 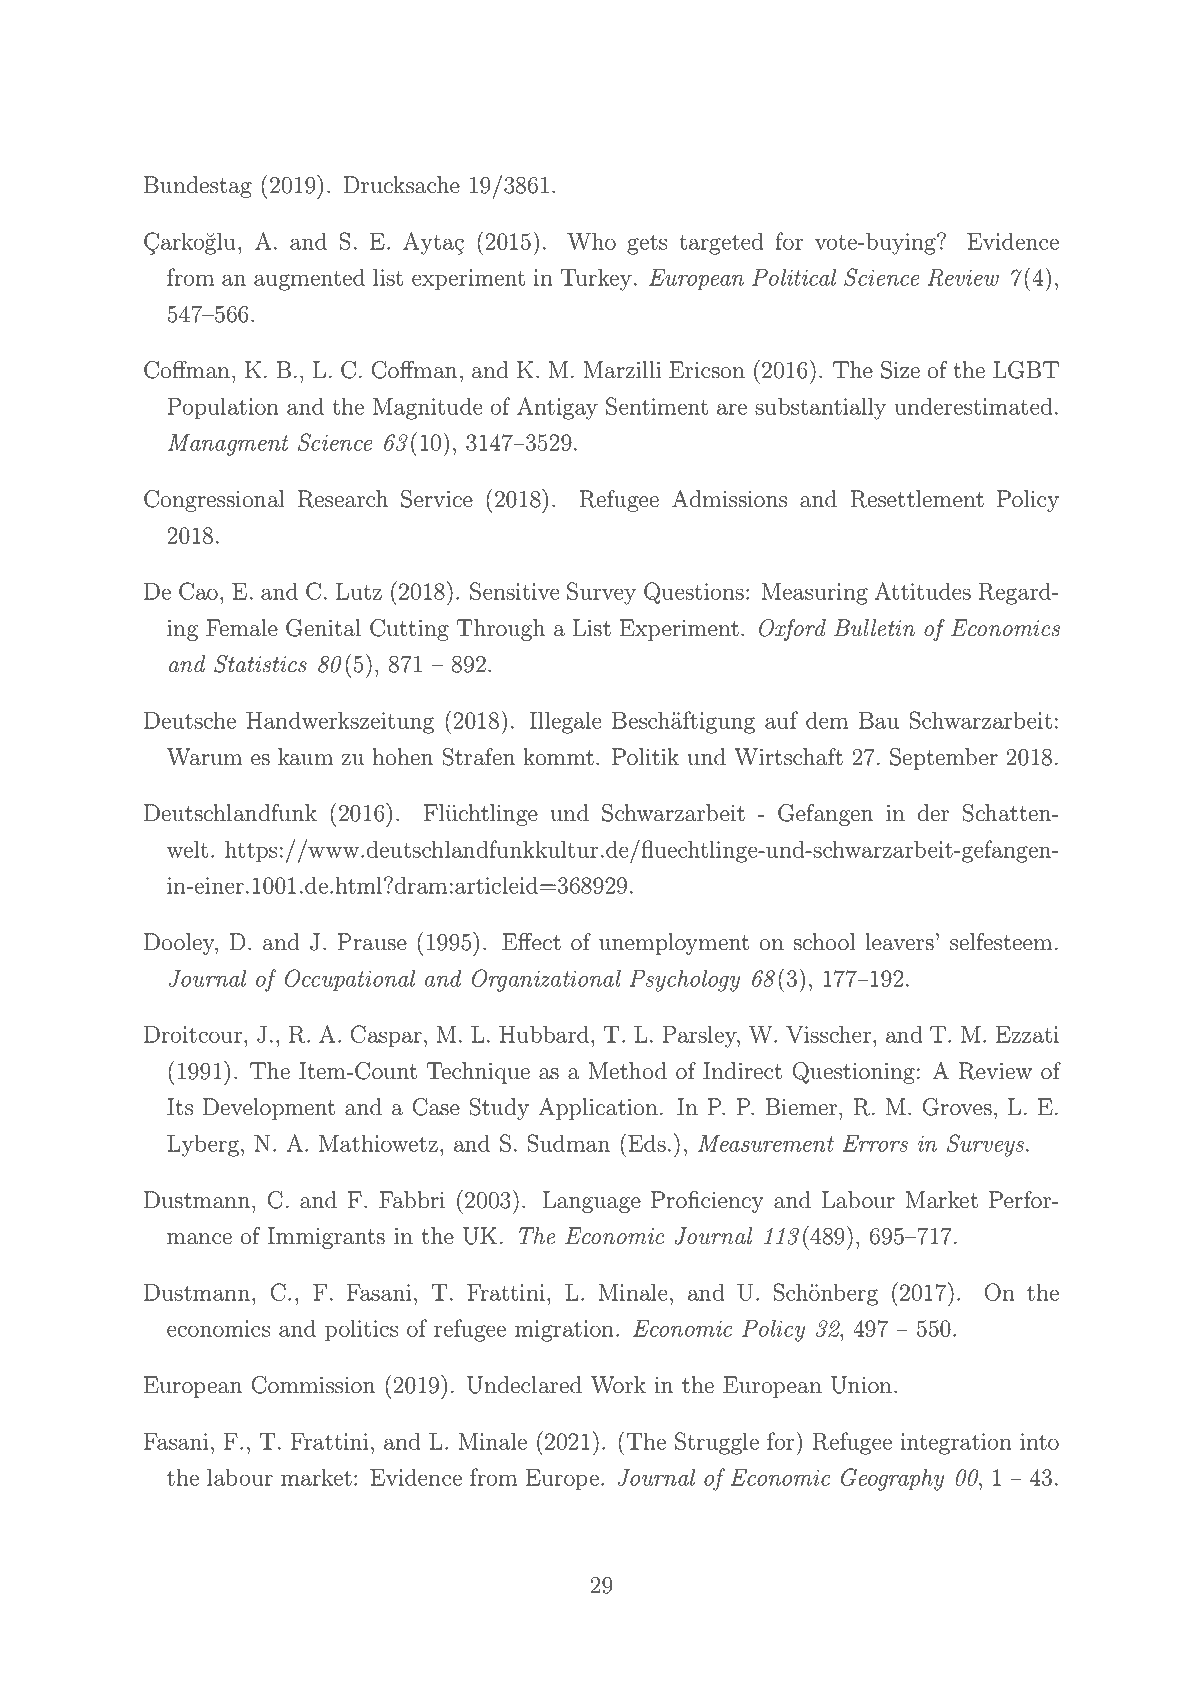 I want to click on Development, so click(x=269, y=1109).
